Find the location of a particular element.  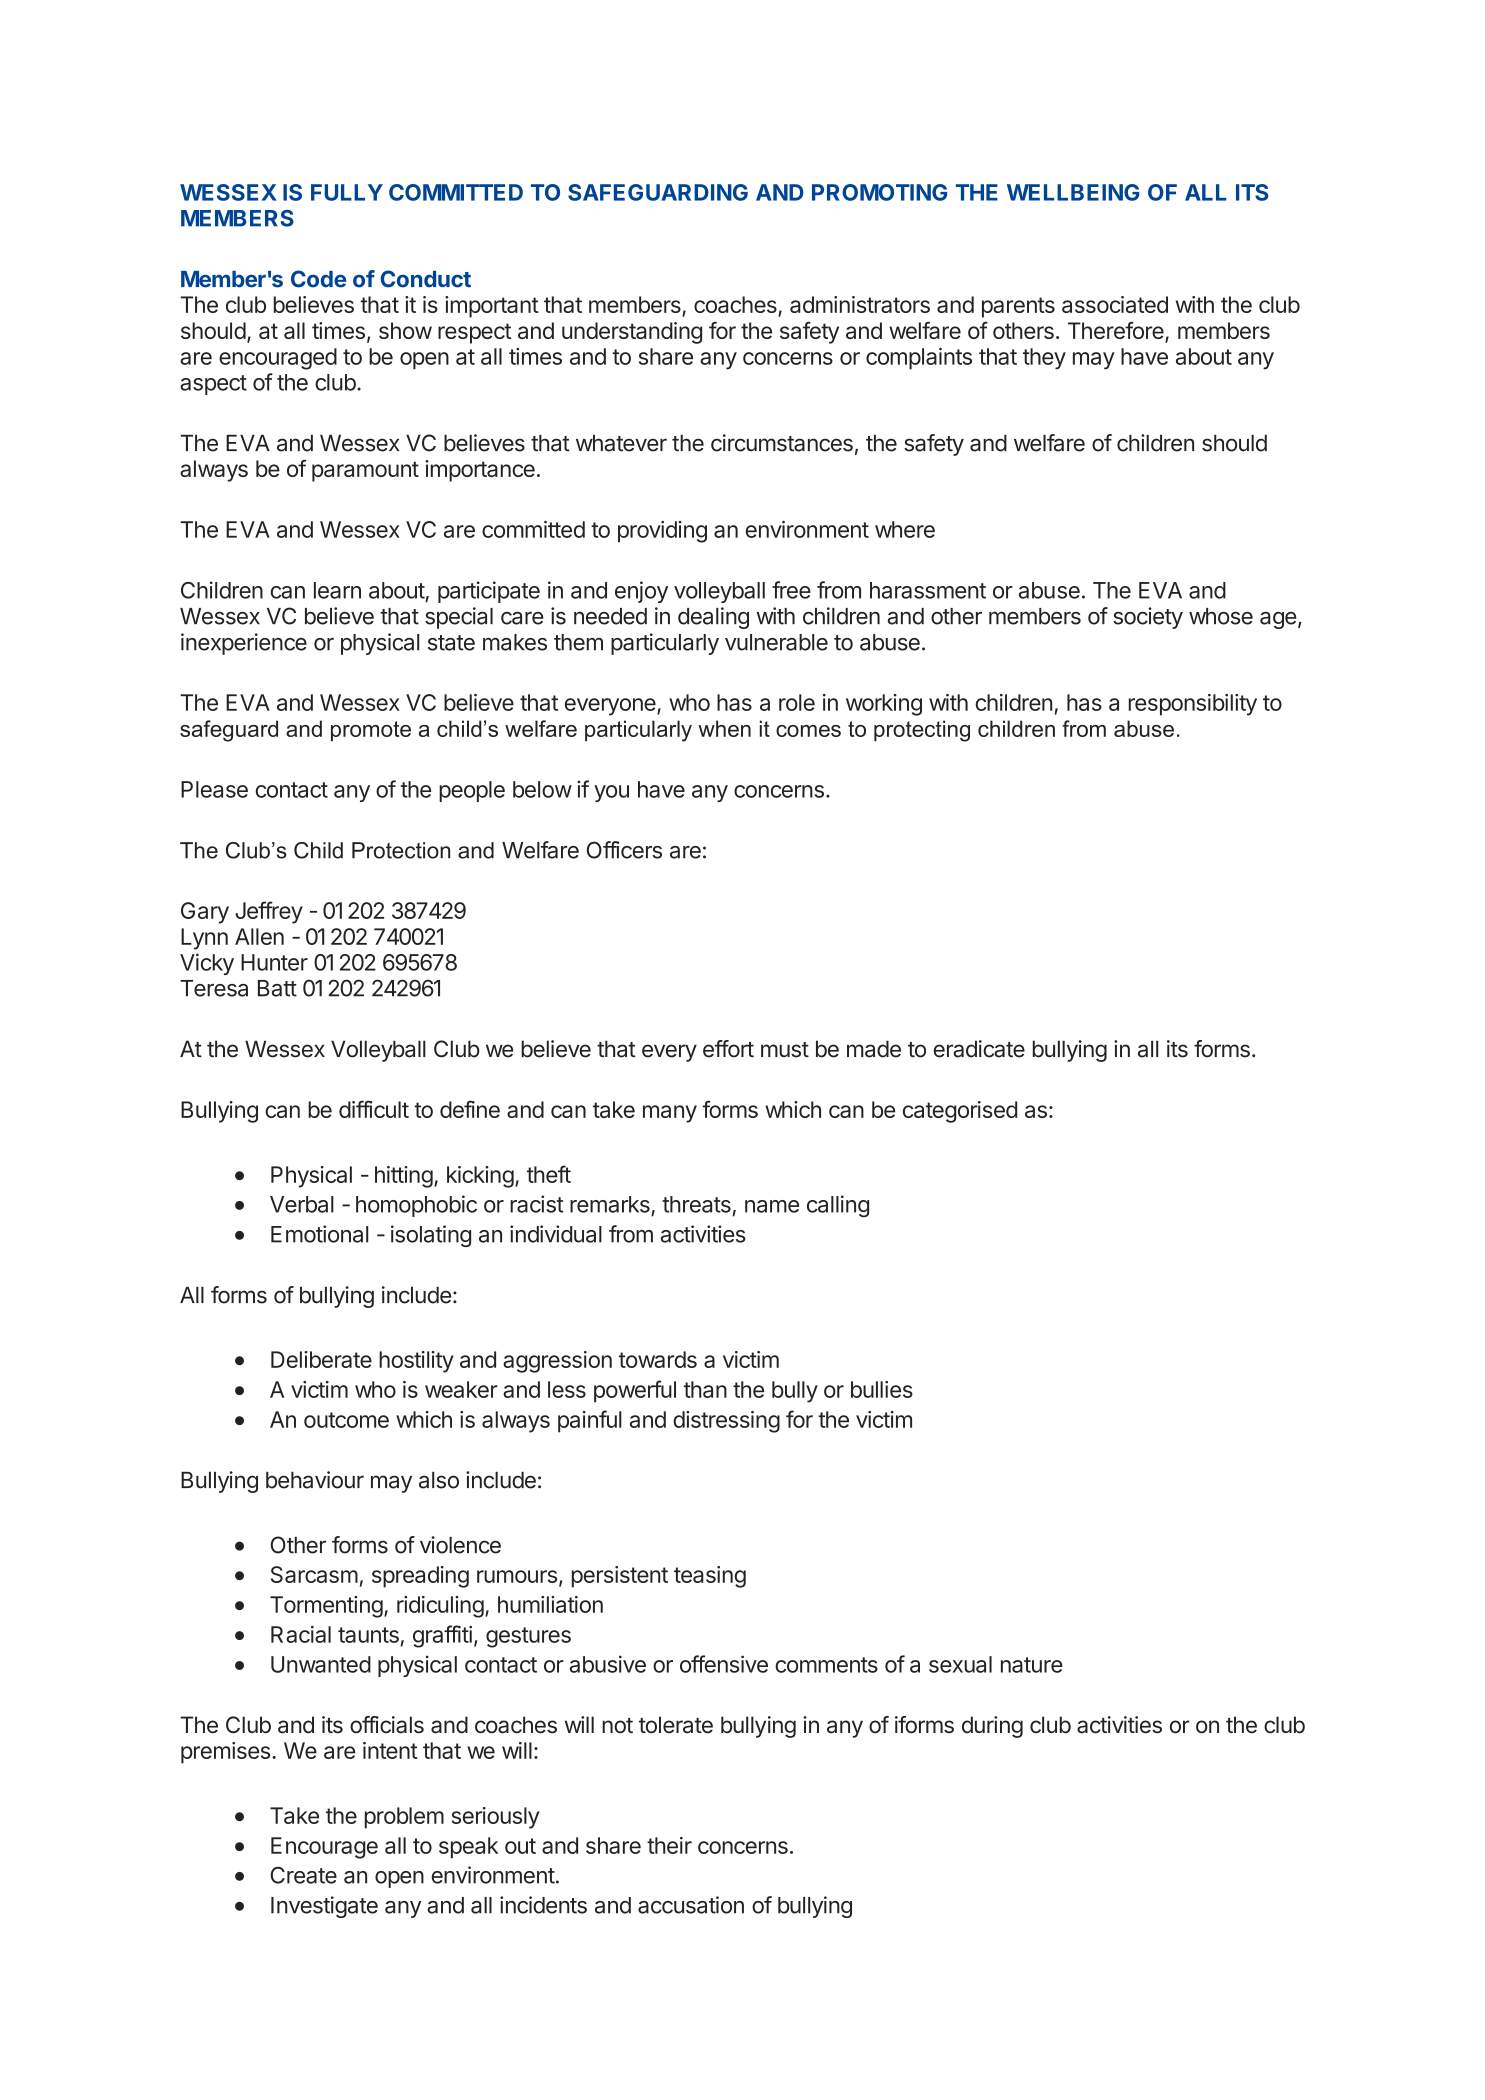

Code is located at coordinates (318, 279).
